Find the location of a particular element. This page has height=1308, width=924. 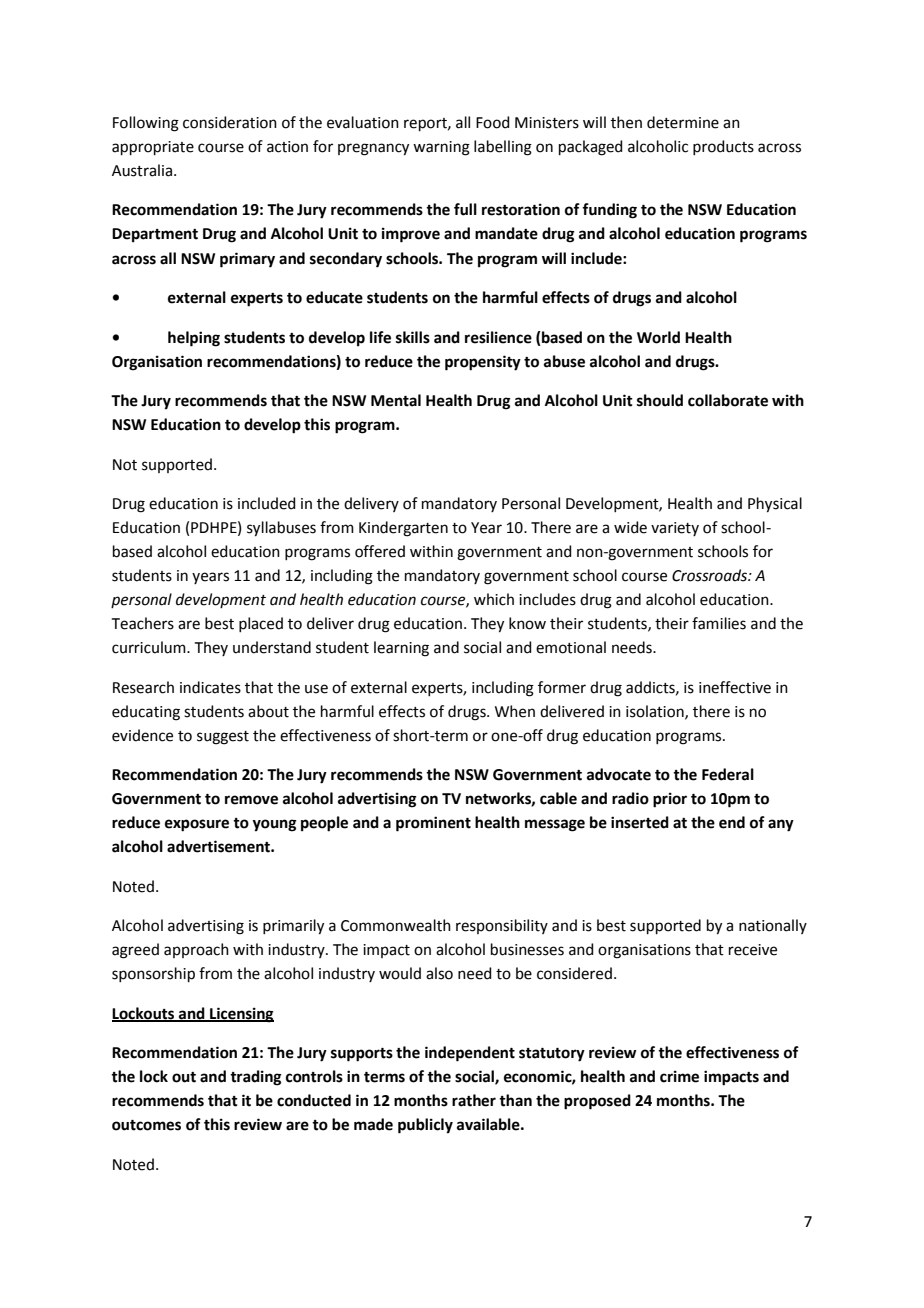

families is located at coordinates (719, 623).
